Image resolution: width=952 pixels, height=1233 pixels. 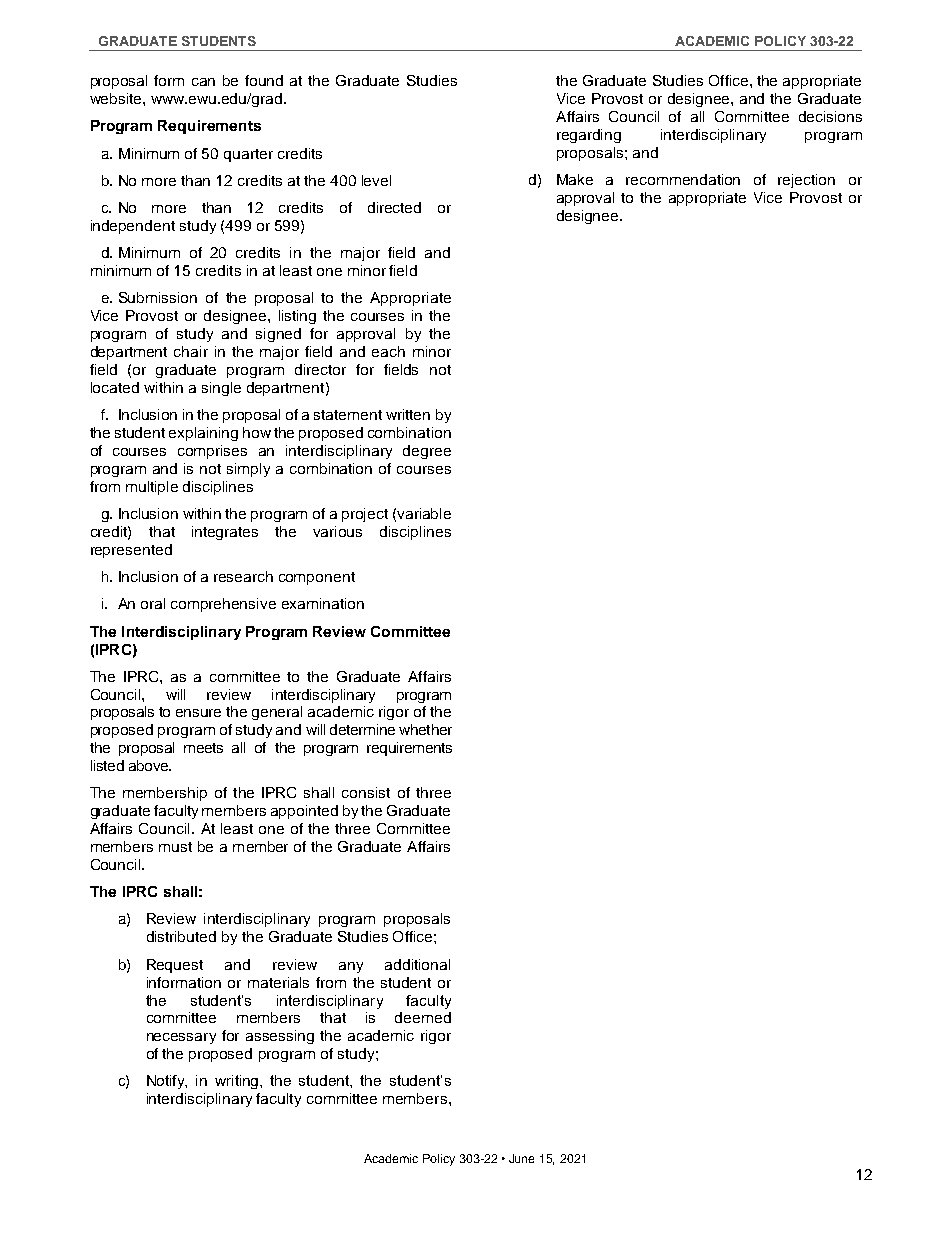 What do you see at coordinates (191, 351) in the document?
I see `chair` at bounding box center [191, 351].
